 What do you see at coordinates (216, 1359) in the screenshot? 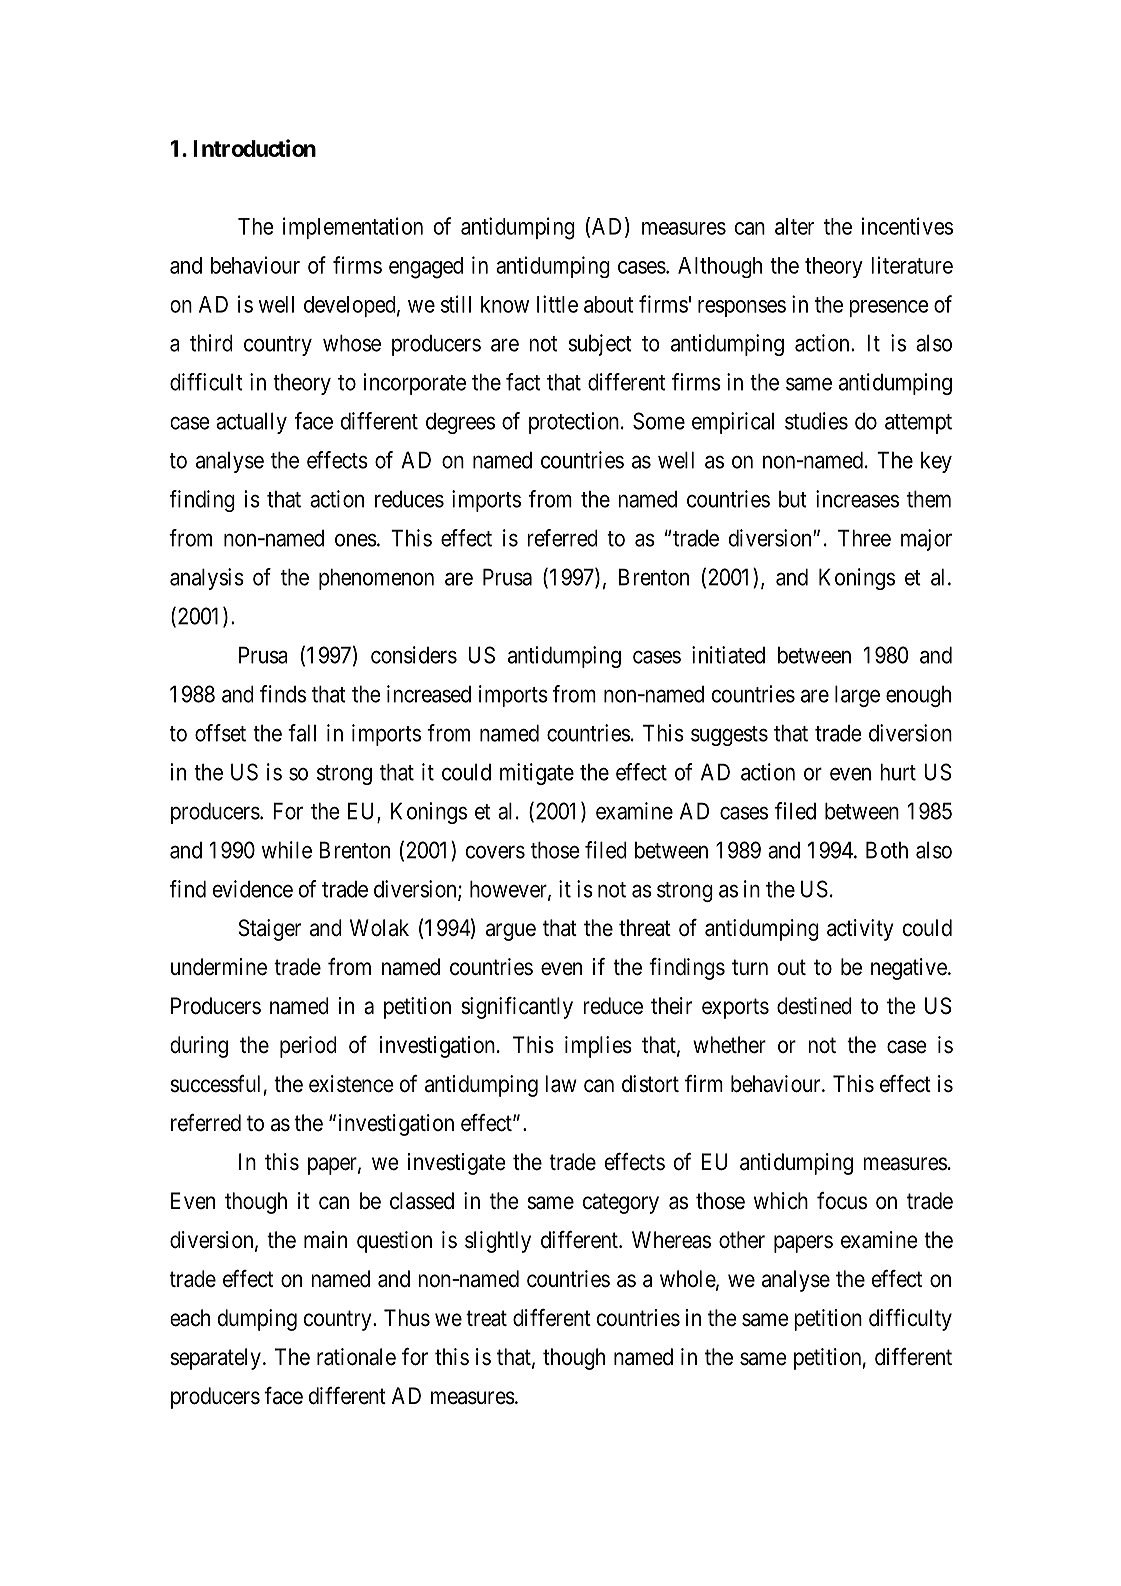
I see `separately` at bounding box center [216, 1359].
